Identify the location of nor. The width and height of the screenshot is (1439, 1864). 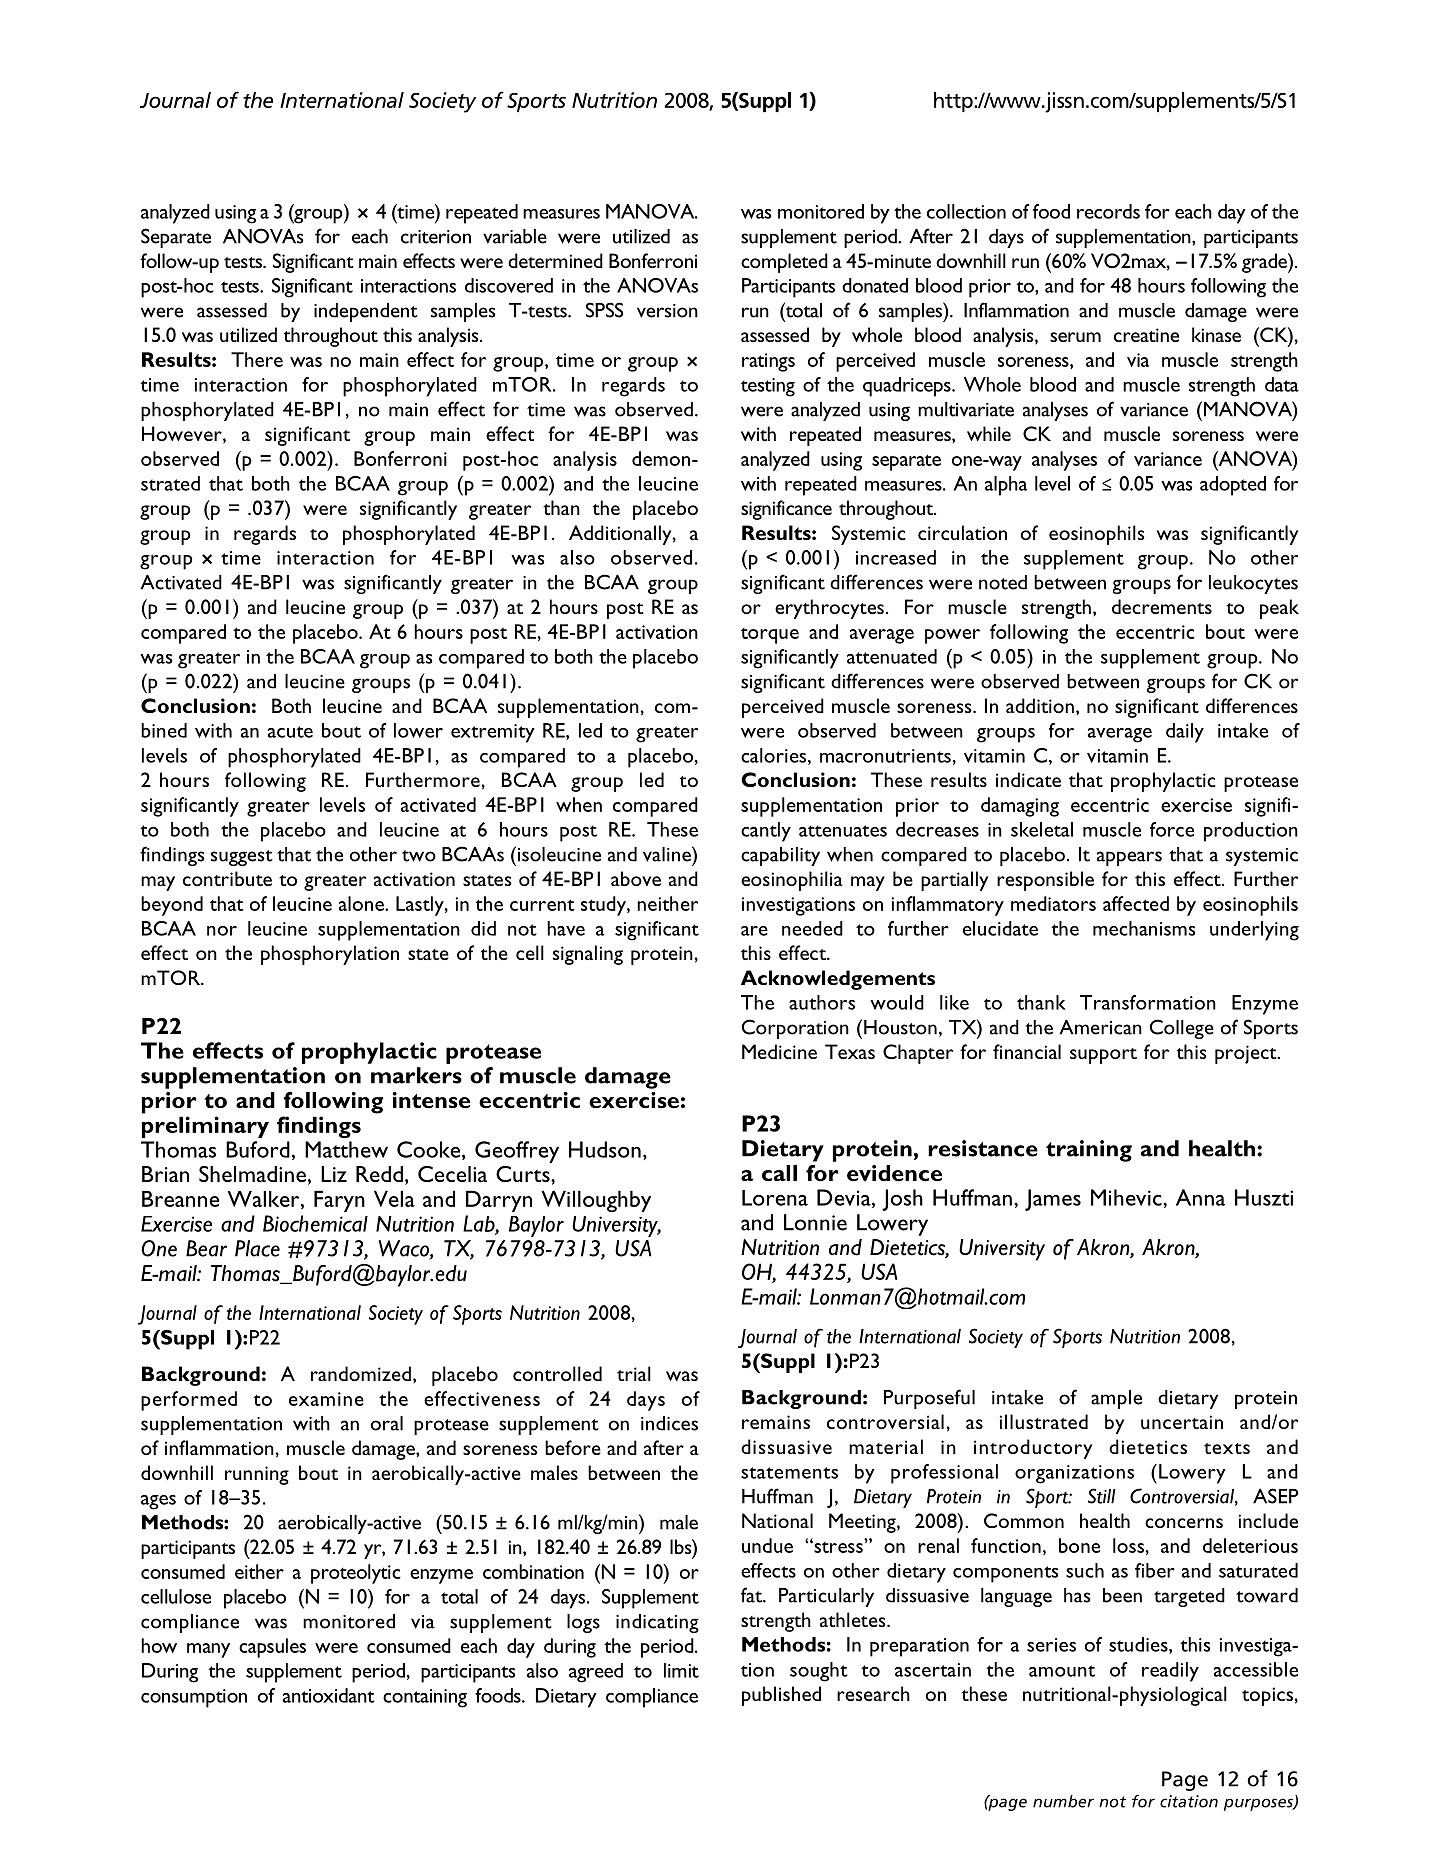
(222, 931).
